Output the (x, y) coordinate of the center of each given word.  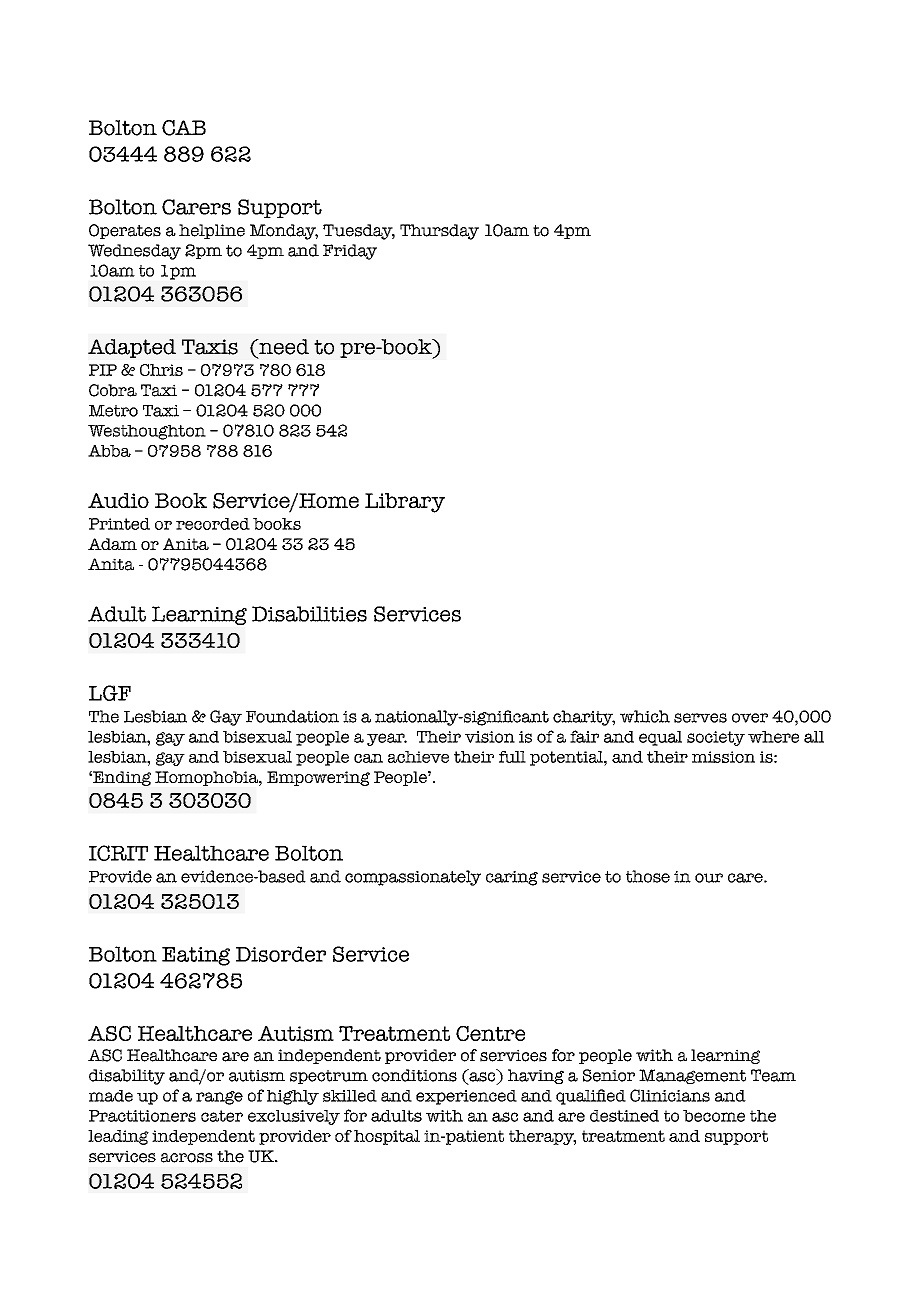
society (716, 738)
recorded (213, 524)
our (709, 878)
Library (405, 503)
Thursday (439, 232)
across (187, 1158)
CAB (184, 128)
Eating (196, 956)
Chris (161, 370)
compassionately (413, 878)
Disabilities (309, 614)
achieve (418, 757)
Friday (350, 252)
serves (700, 718)
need (283, 347)
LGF (110, 693)
